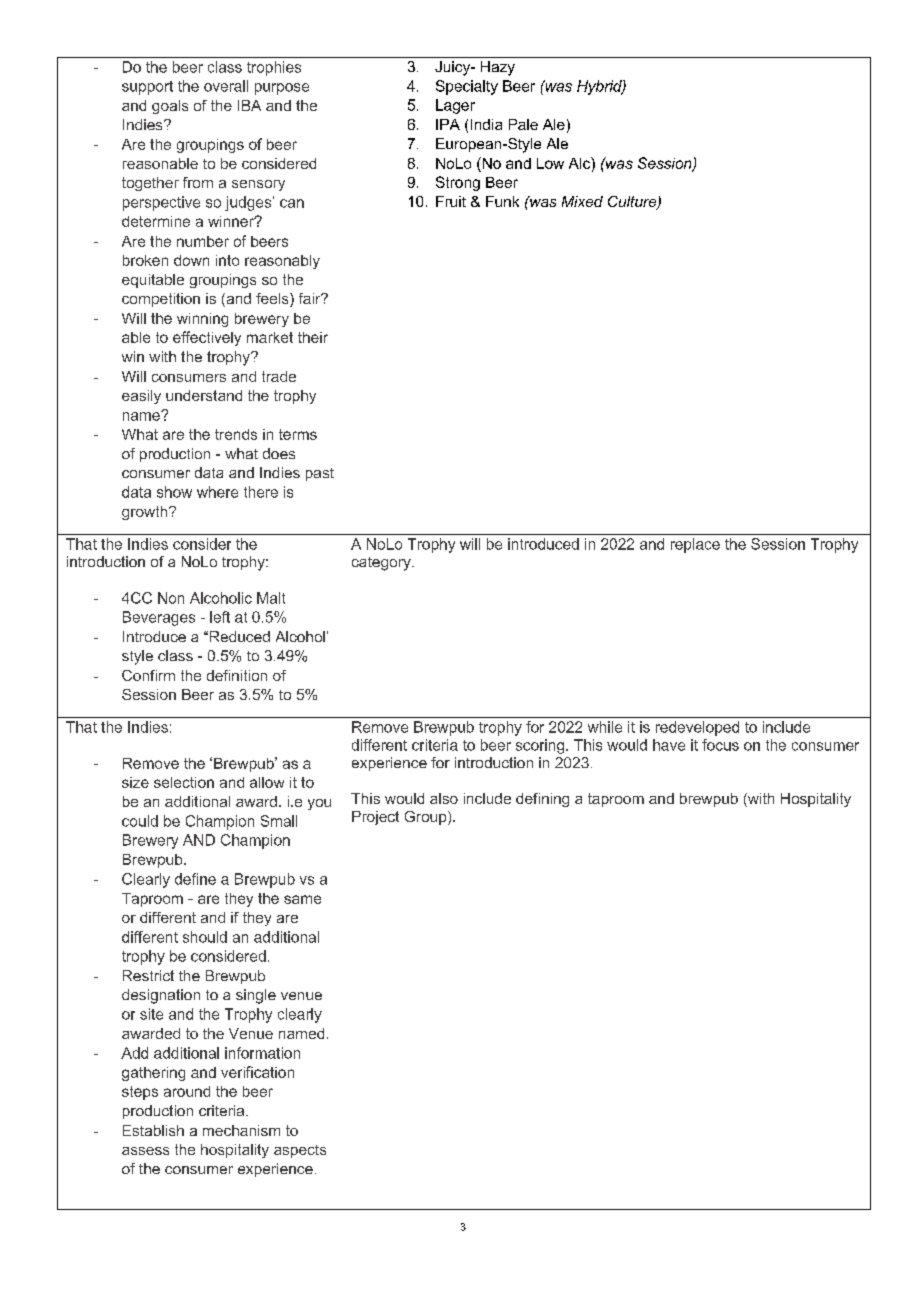 Image resolution: width=924 pixels, height=1308 pixels. Describe the element at coordinates (187, 1091) in the image. I see `around` at that location.
